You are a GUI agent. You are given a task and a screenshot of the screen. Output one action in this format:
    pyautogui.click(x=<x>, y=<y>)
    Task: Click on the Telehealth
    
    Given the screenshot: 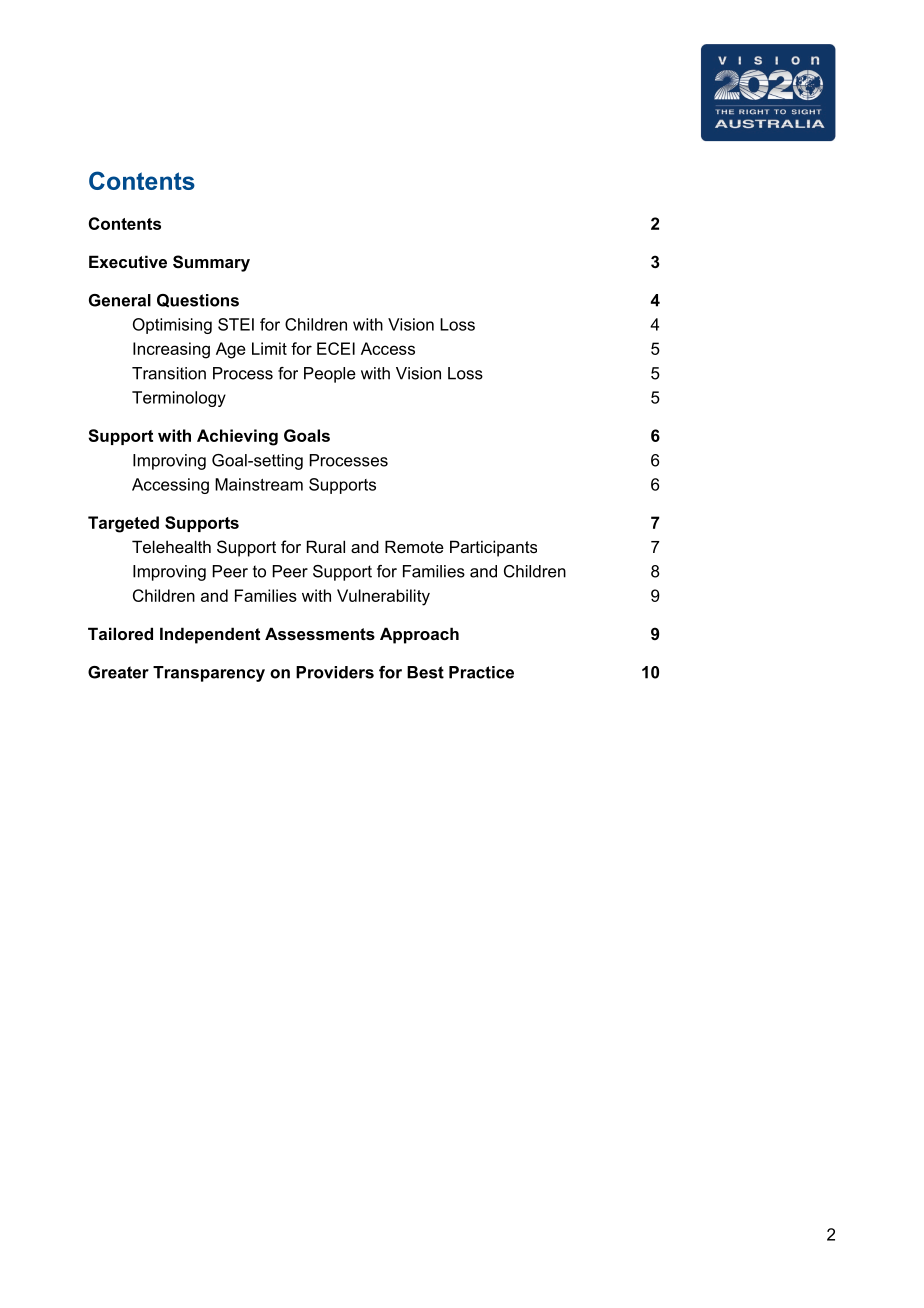 What is the action you would take?
    pyautogui.click(x=171, y=546)
